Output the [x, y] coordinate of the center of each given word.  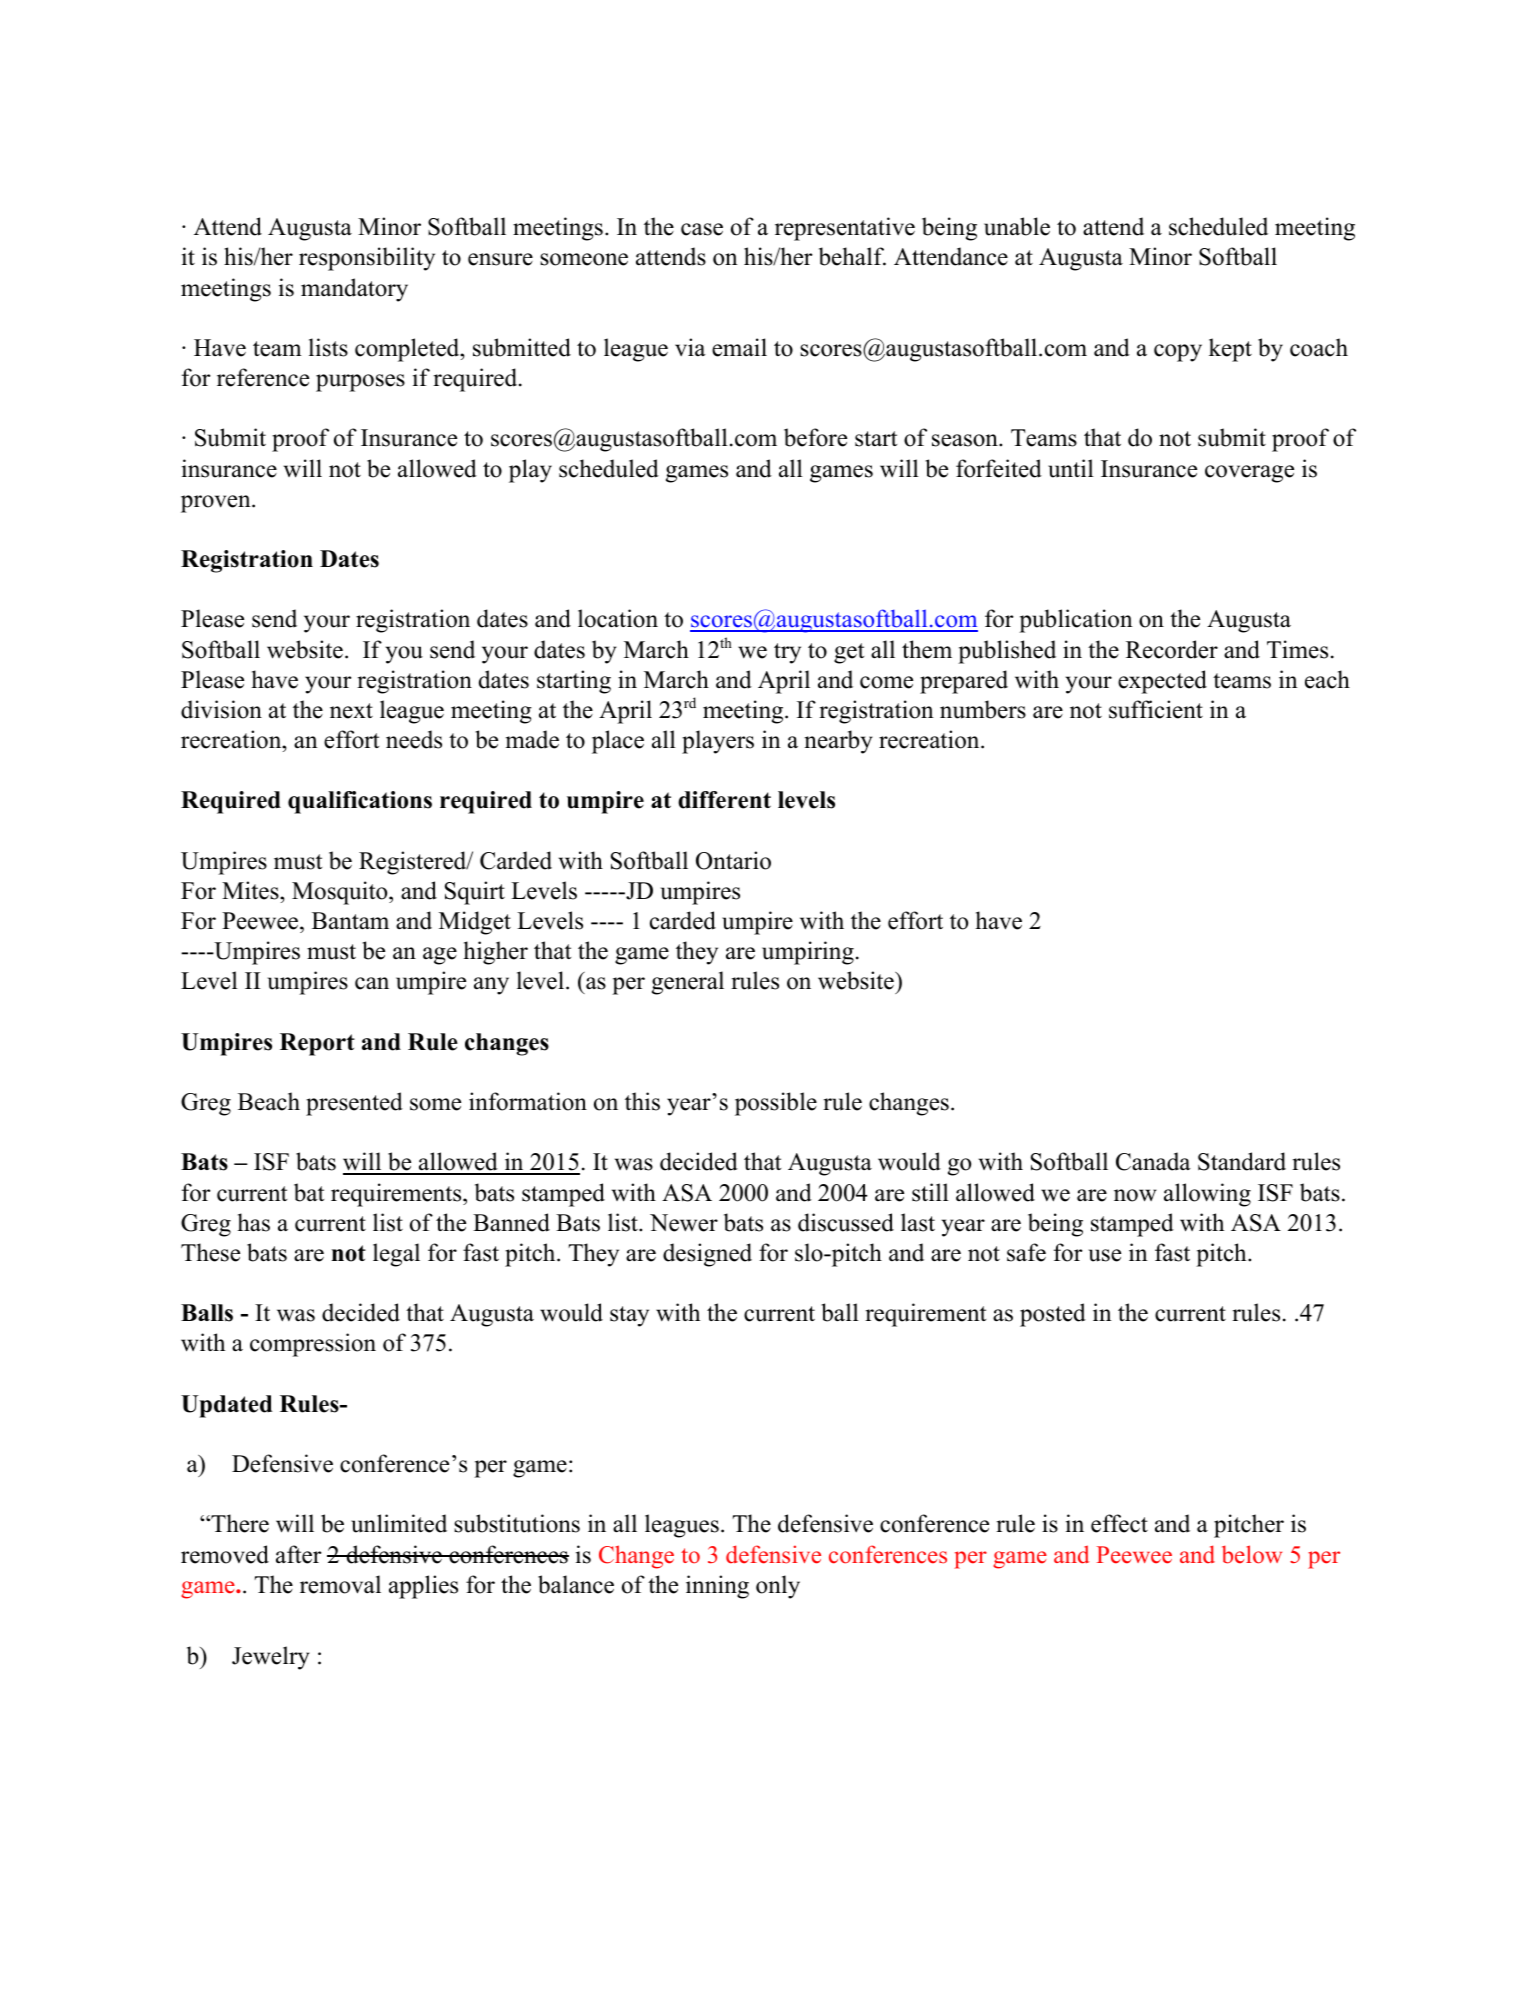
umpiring [808, 953]
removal [340, 1584]
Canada [1153, 1161]
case [702, 229]
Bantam [350, 921]
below [1252, 1554]
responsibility [367, 259]
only [778, 1587]
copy [1178, 353]
